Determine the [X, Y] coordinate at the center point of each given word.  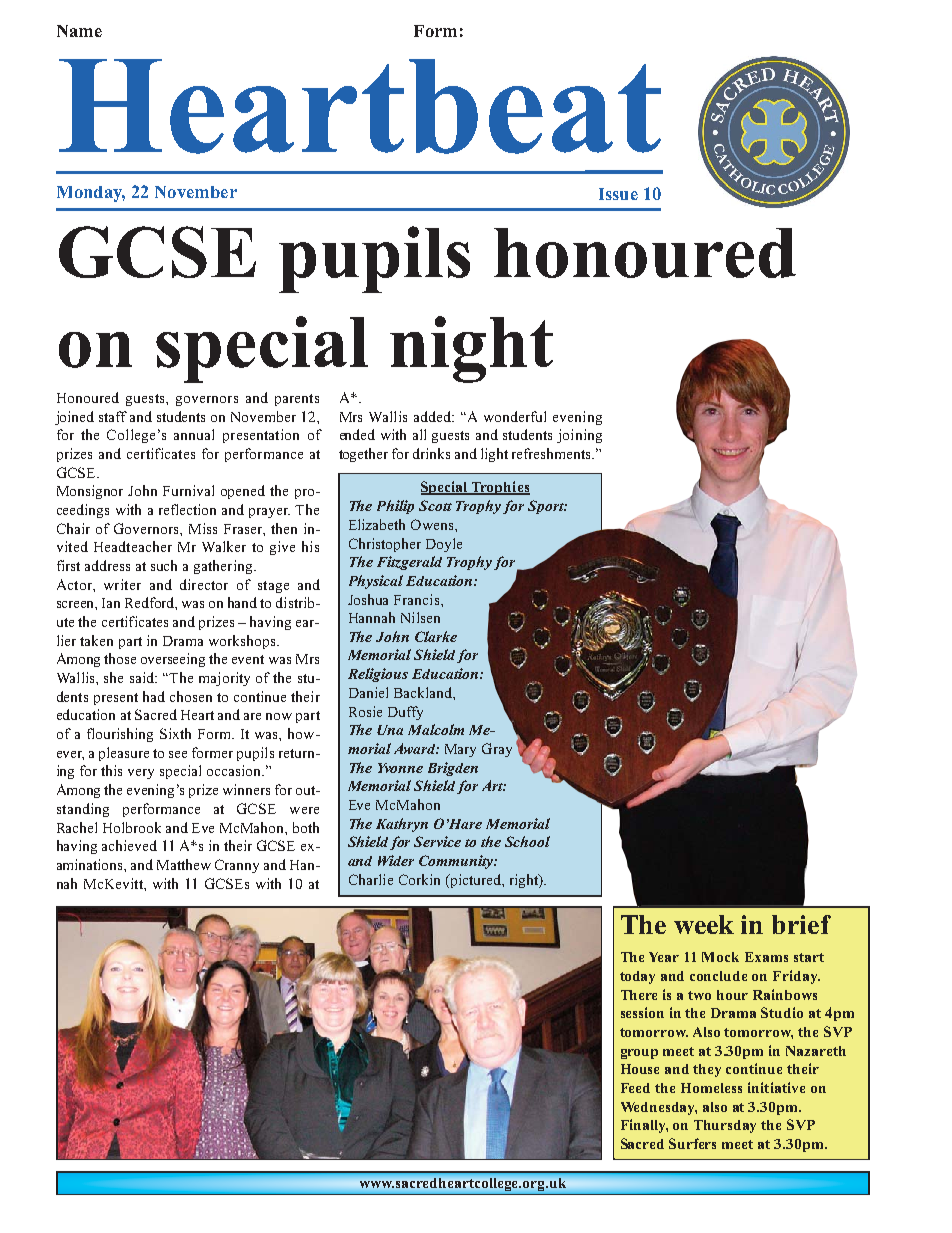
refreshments [553, 453]
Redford [151, 603]
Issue [618, 194]
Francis [418, 599]
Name [79, 31]
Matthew [184, 864]
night [471, 349]
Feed [635, 1088]
